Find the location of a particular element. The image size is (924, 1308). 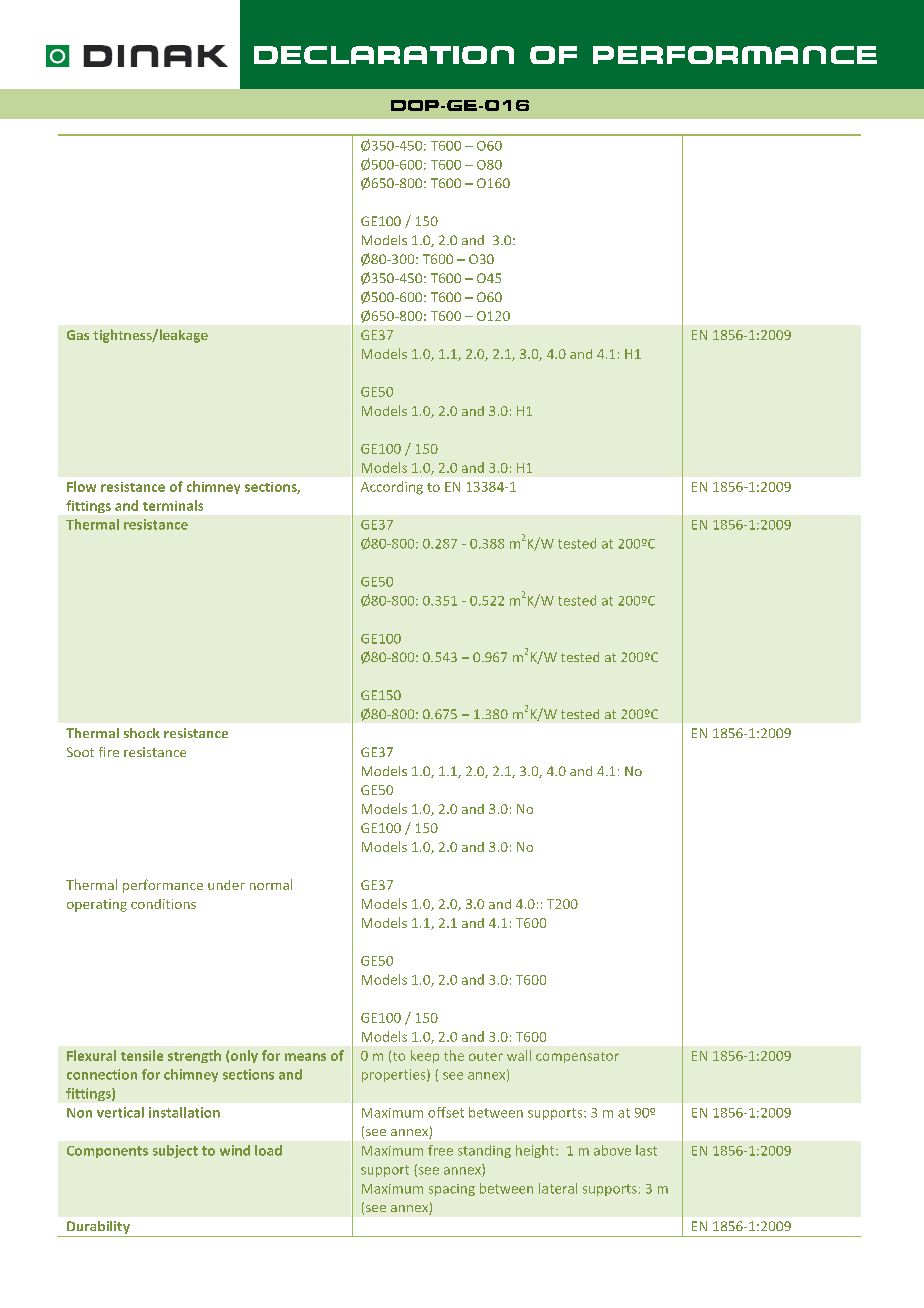

Gas is located at coordinates (78, 335).
